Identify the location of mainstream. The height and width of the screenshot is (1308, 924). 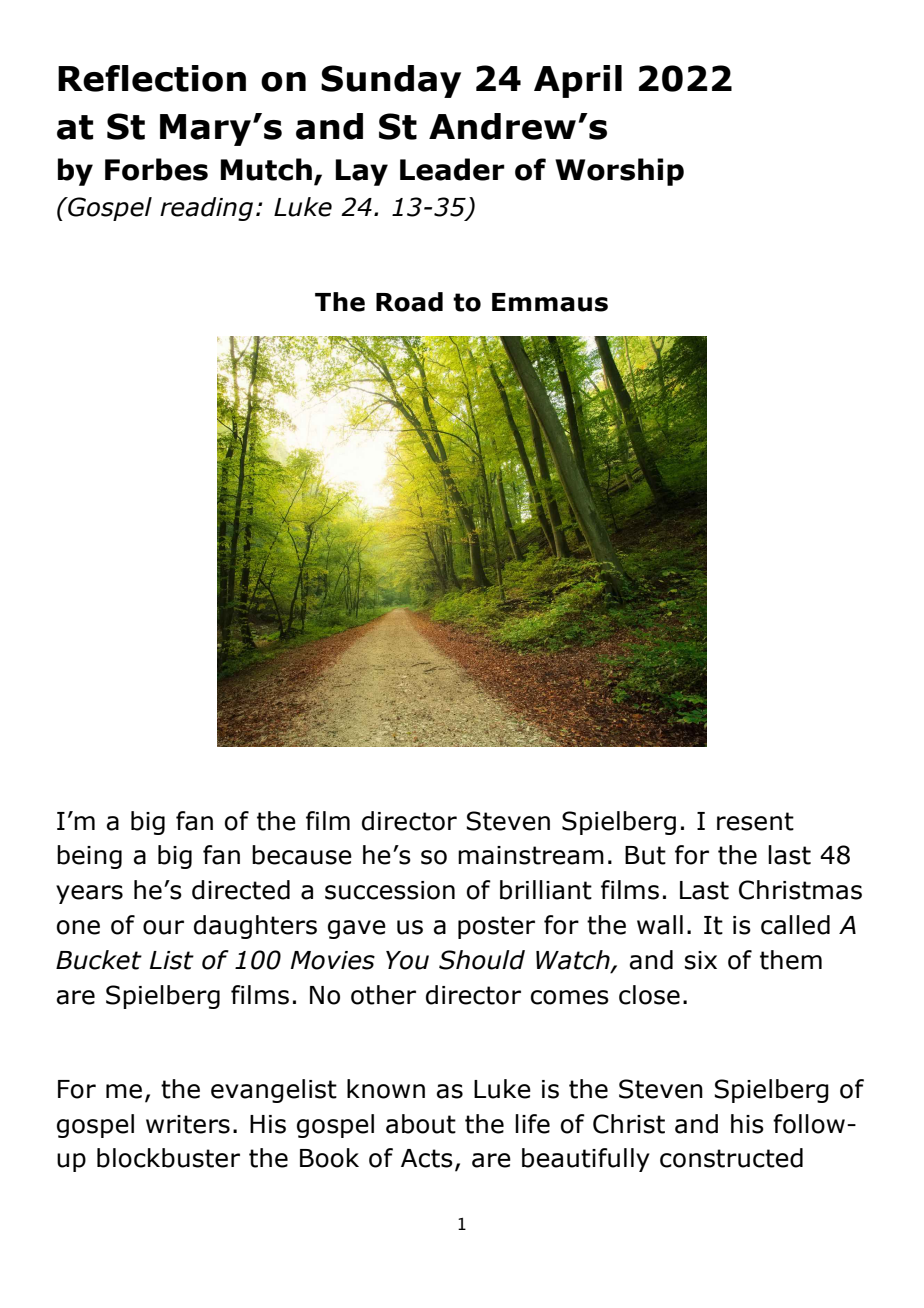
(531, 855).
